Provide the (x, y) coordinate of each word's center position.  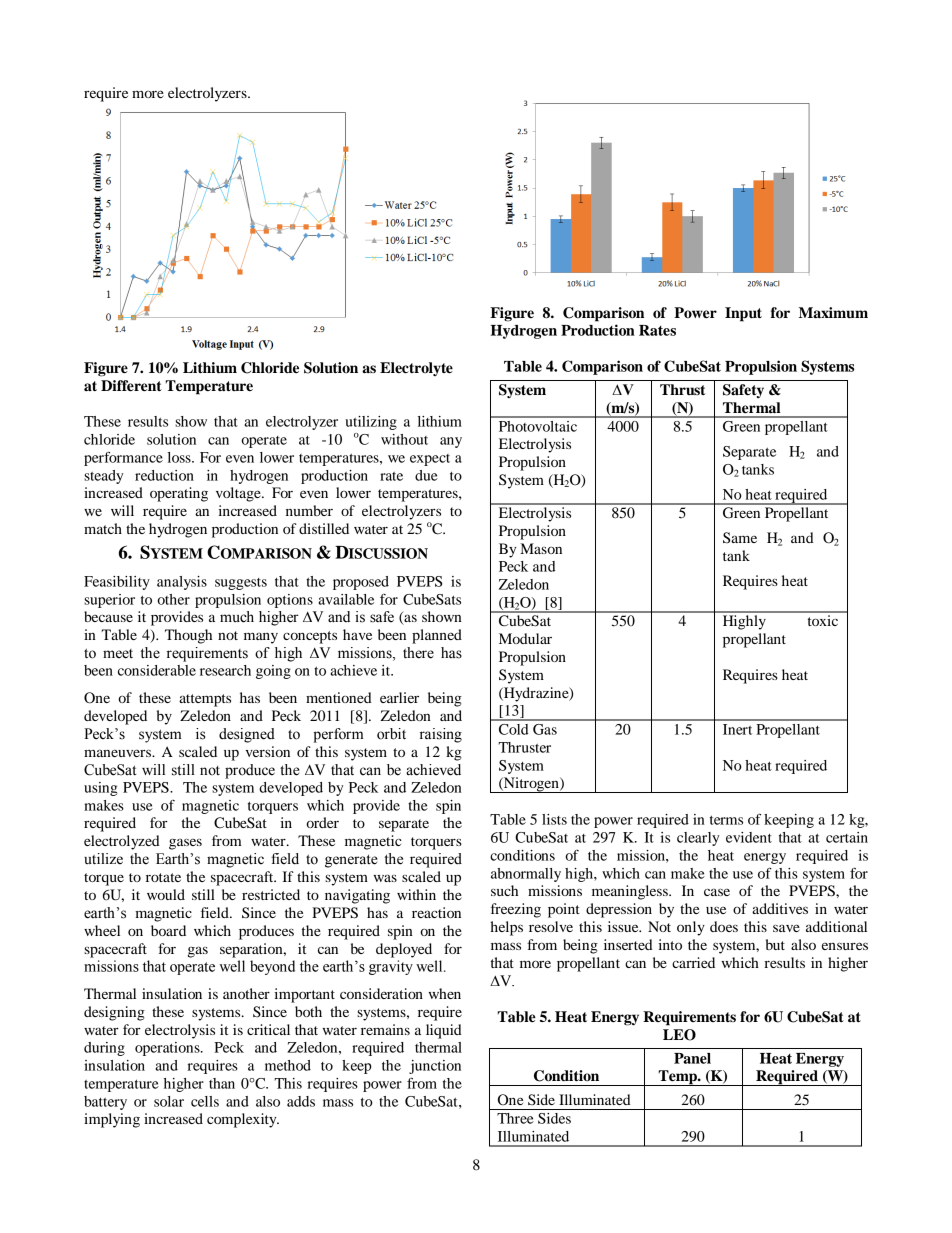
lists (554, 819)
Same (740, 538)
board (168, 930)
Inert (737, 729)
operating (179, 494)
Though (188, 636)
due (426, 475)
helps (506, 928)
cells (205, 1101)
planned (437, 636)
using (101, 789)
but (775, 944)
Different (131, 386)
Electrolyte (416, 369)
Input (743, 314)
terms (726, 820)
